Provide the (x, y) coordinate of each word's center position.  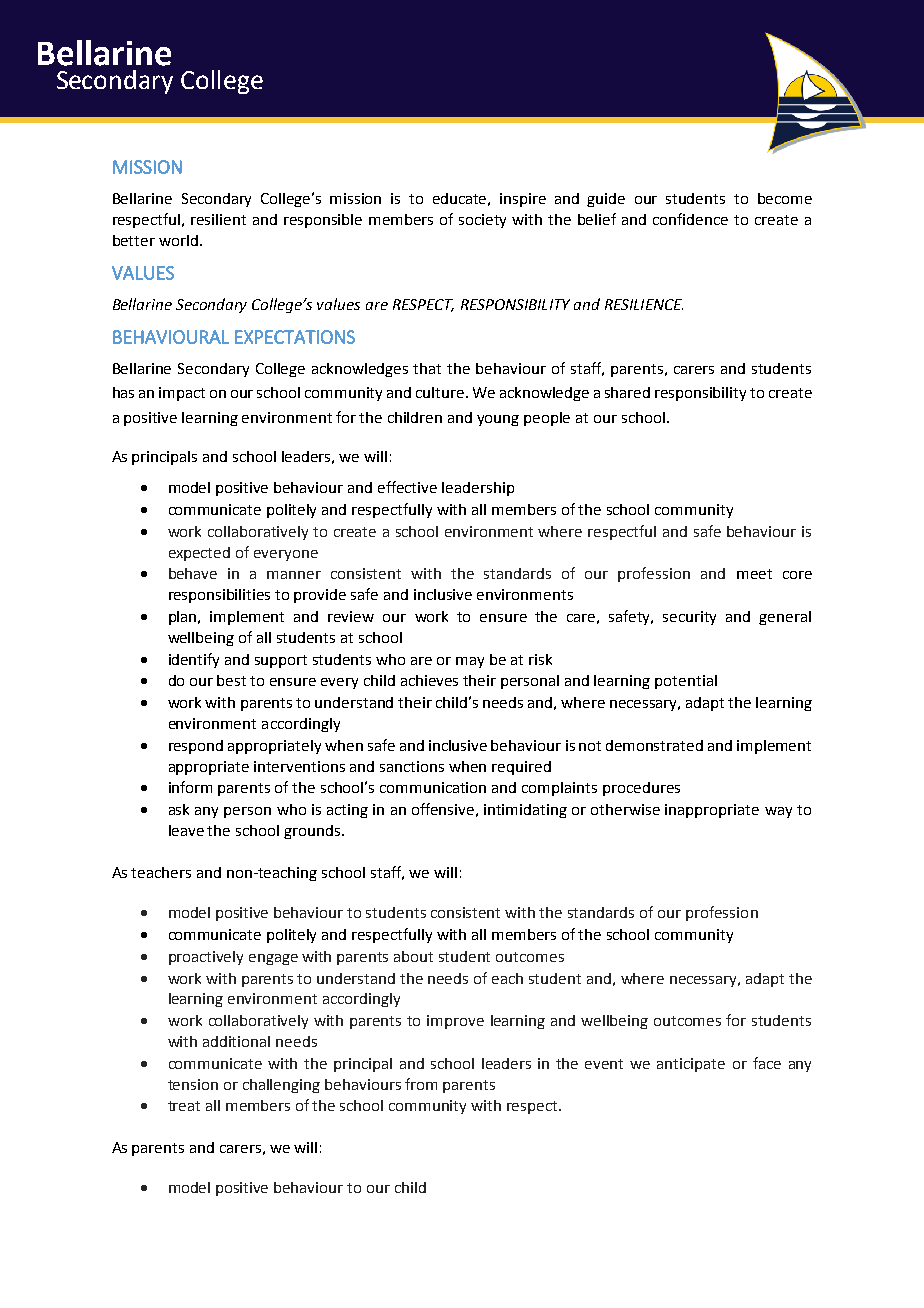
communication (433, 787)
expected (199, 554)
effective (407, 487)
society (482, 221)
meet (754, 574)
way (778, 812)
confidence (690, 219)
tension (193, 1084)
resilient (218, 219)
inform (190, 787)
